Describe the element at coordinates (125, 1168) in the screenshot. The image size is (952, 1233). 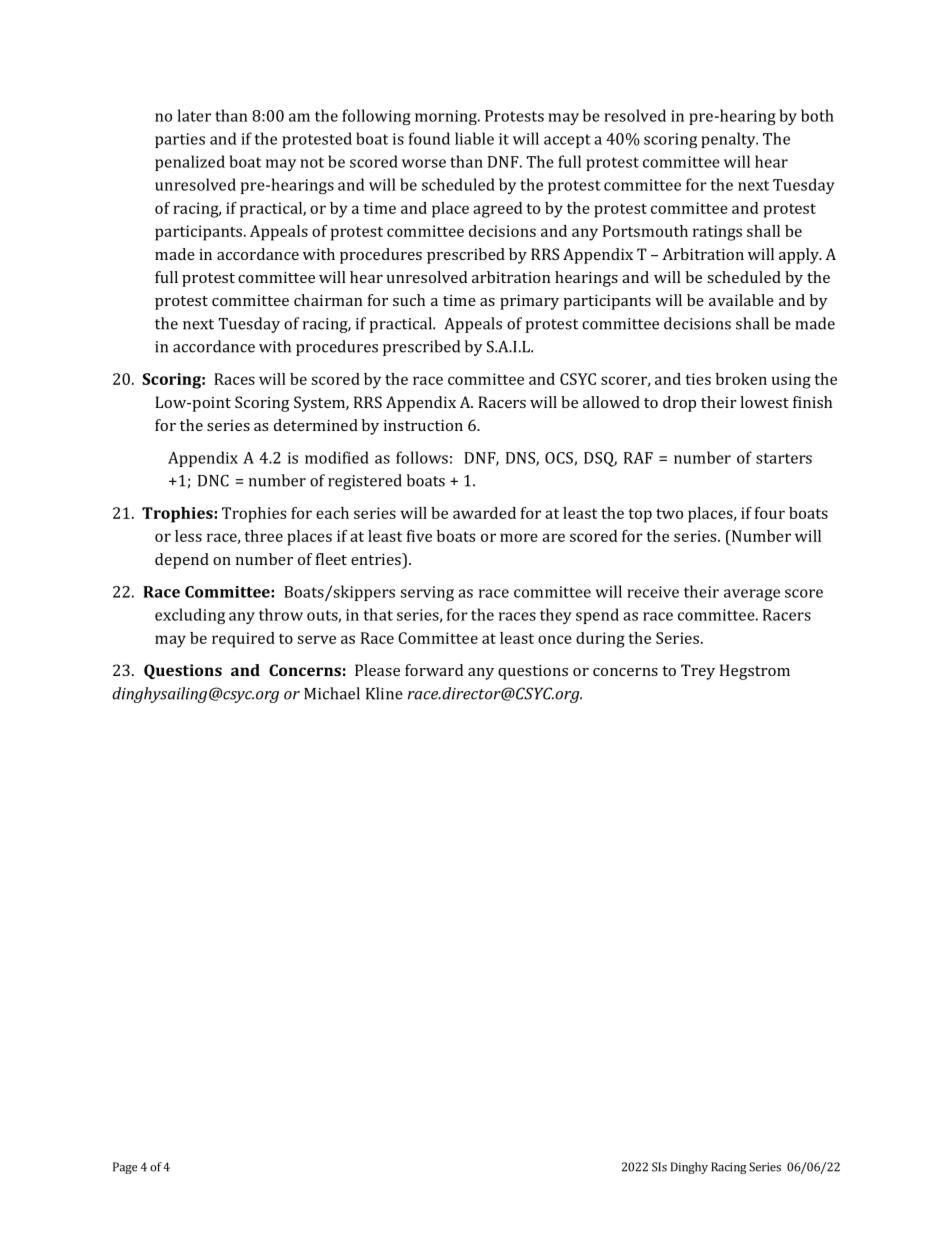
I see `Page` at that location.
